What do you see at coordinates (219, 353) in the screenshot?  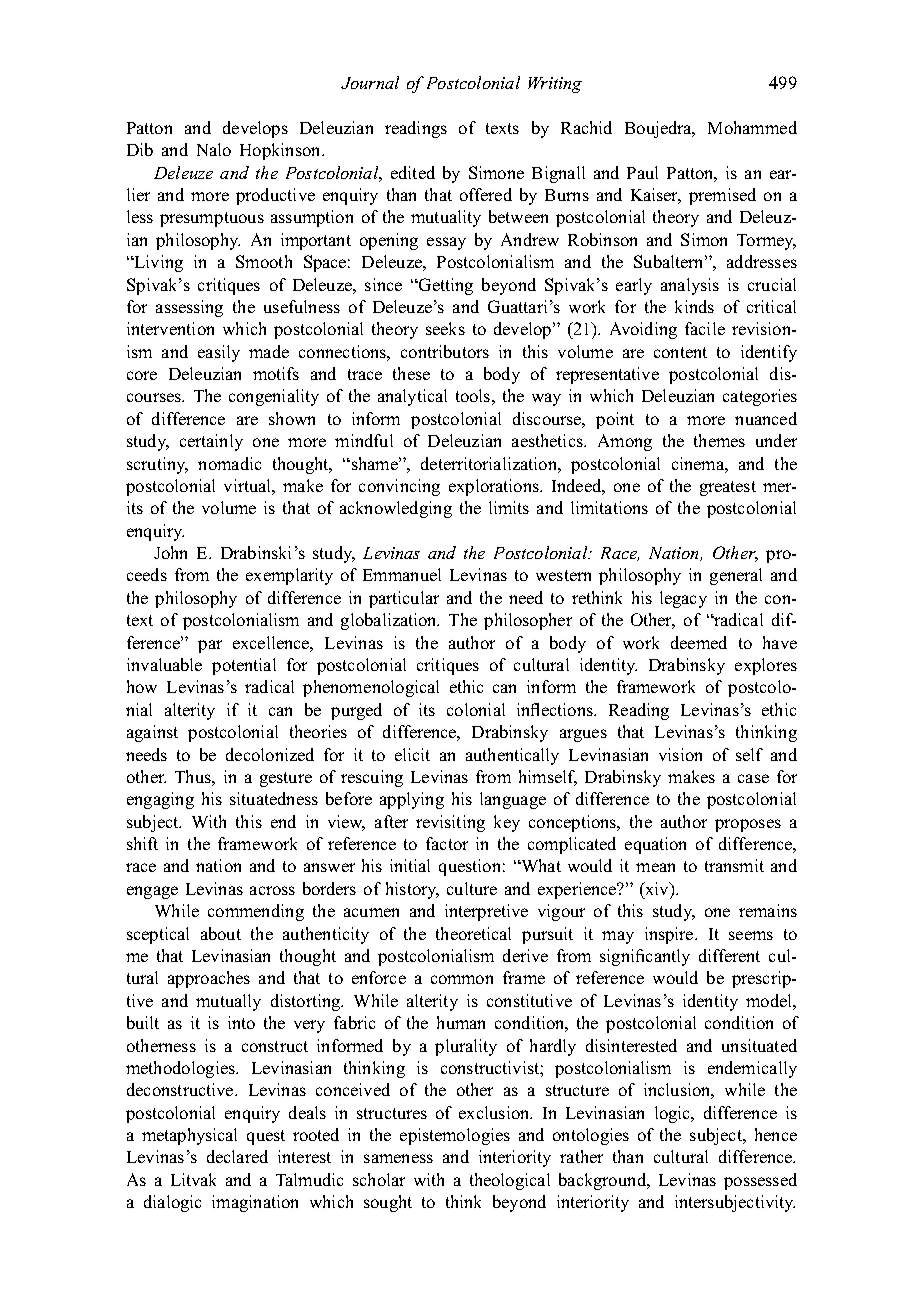 I see `easily` at bounding box center [219, 353].
